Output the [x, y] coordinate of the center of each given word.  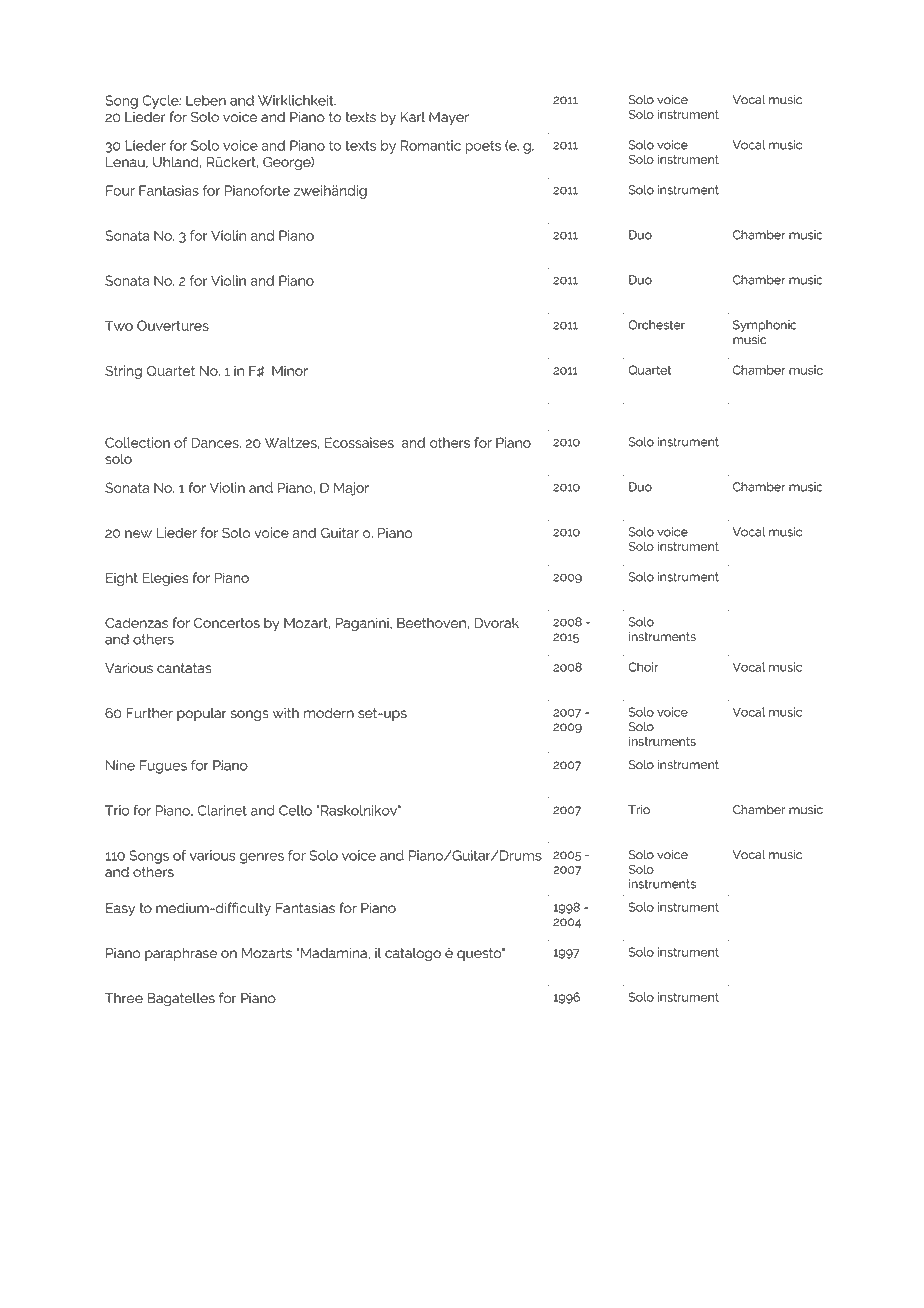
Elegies [165, 579]
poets [483, 147]
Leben [206, 100]
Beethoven [432, 623]
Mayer [449, 118]
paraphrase [181, 954]
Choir [643, 667]
